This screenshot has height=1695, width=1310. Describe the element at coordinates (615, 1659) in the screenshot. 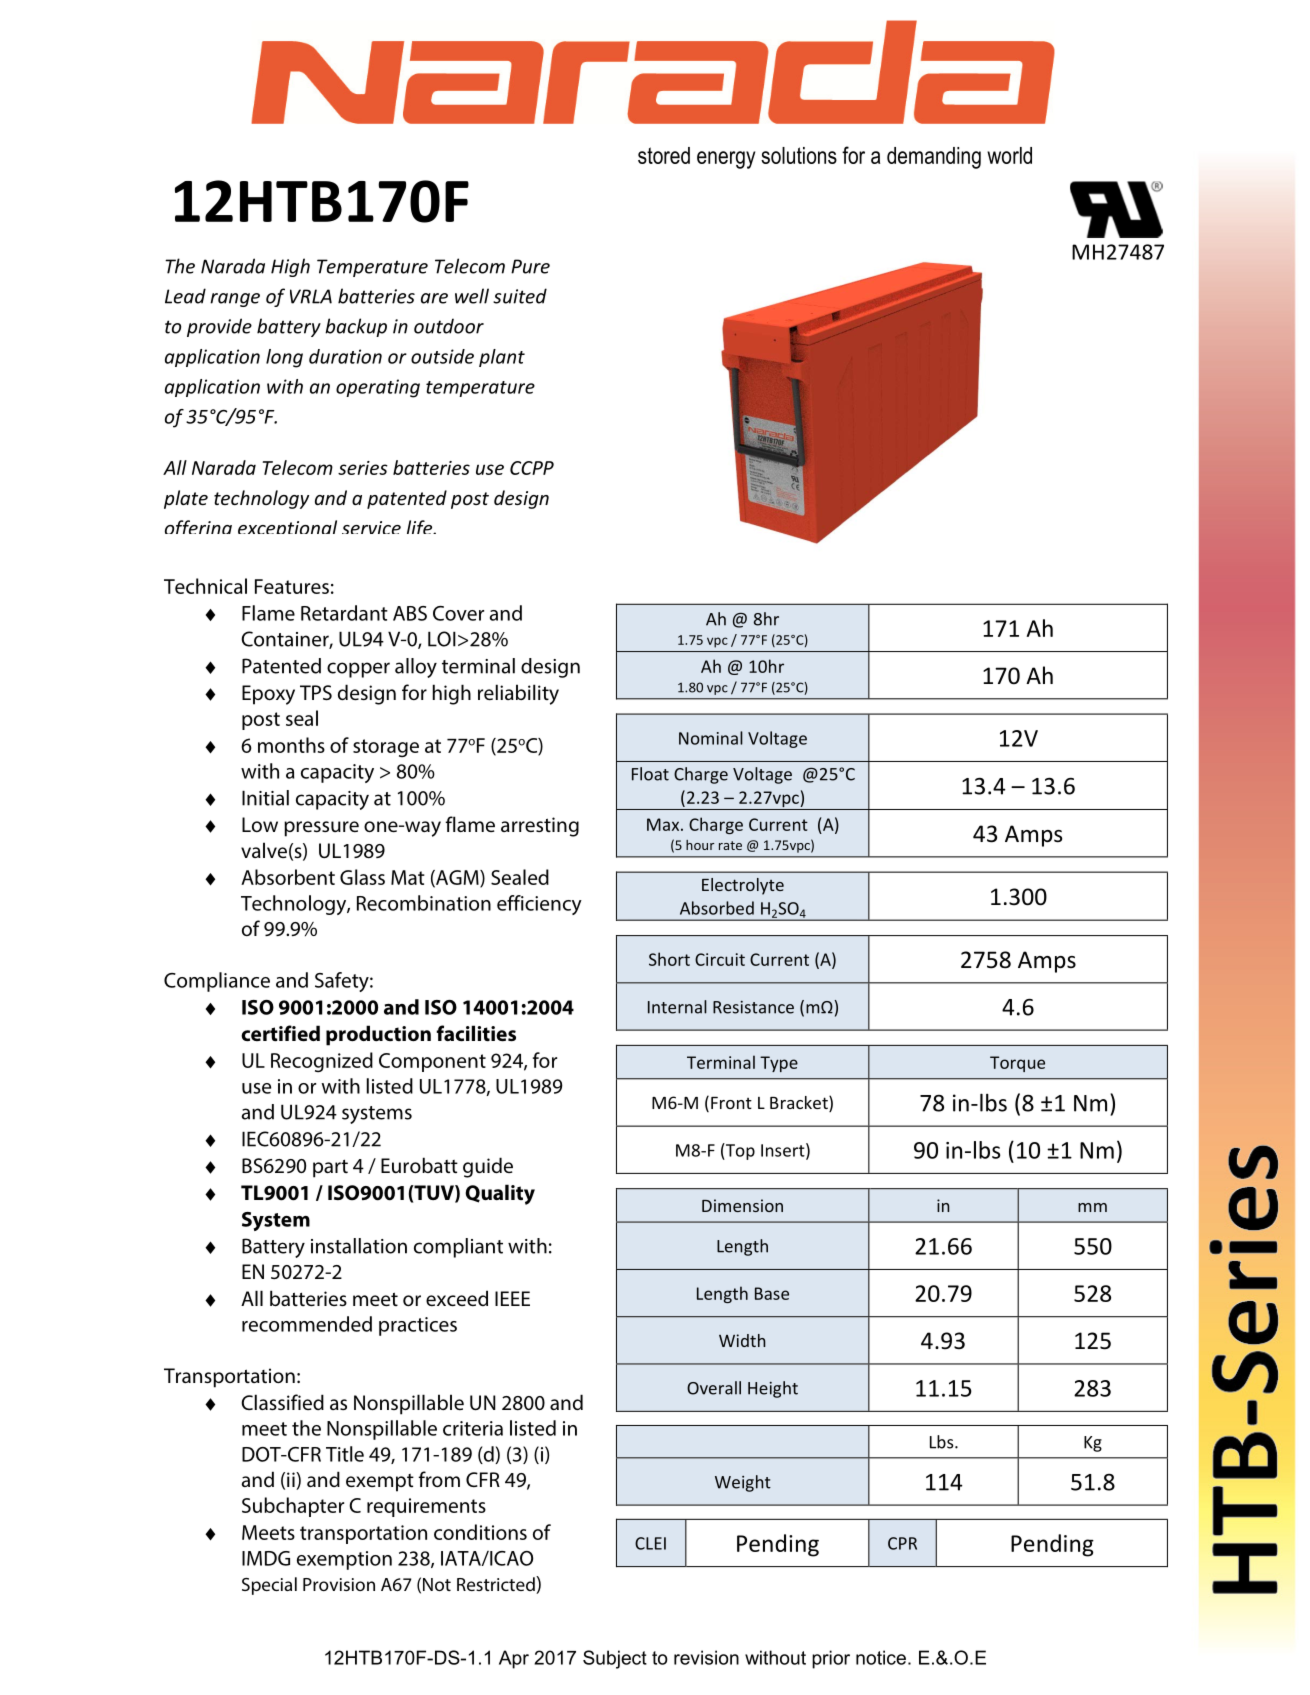

I see `Subject` at that location.
